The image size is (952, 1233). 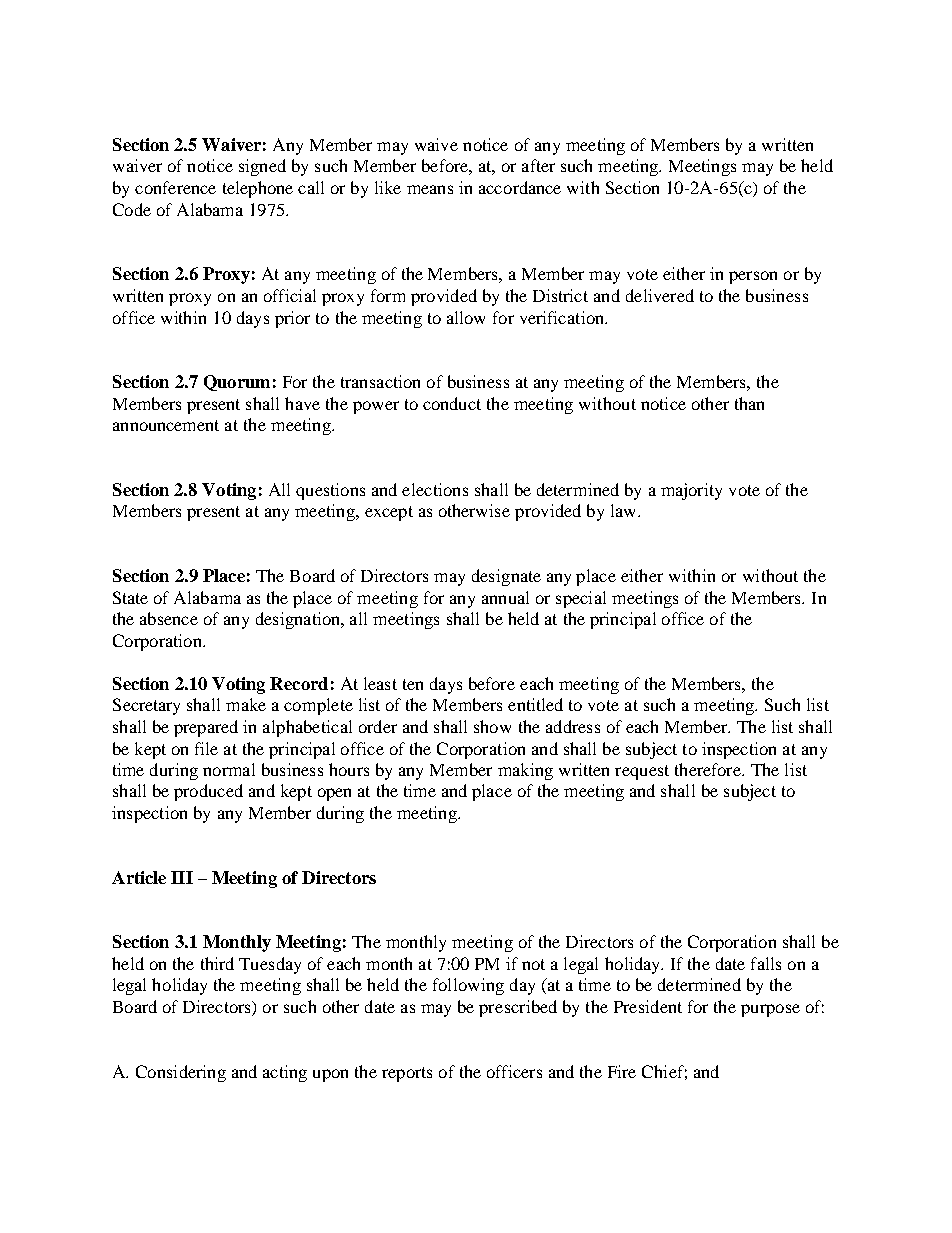 What do you see at coordinates (492, 726) in the page?
I see `show` at bounding box center [492, 726].
